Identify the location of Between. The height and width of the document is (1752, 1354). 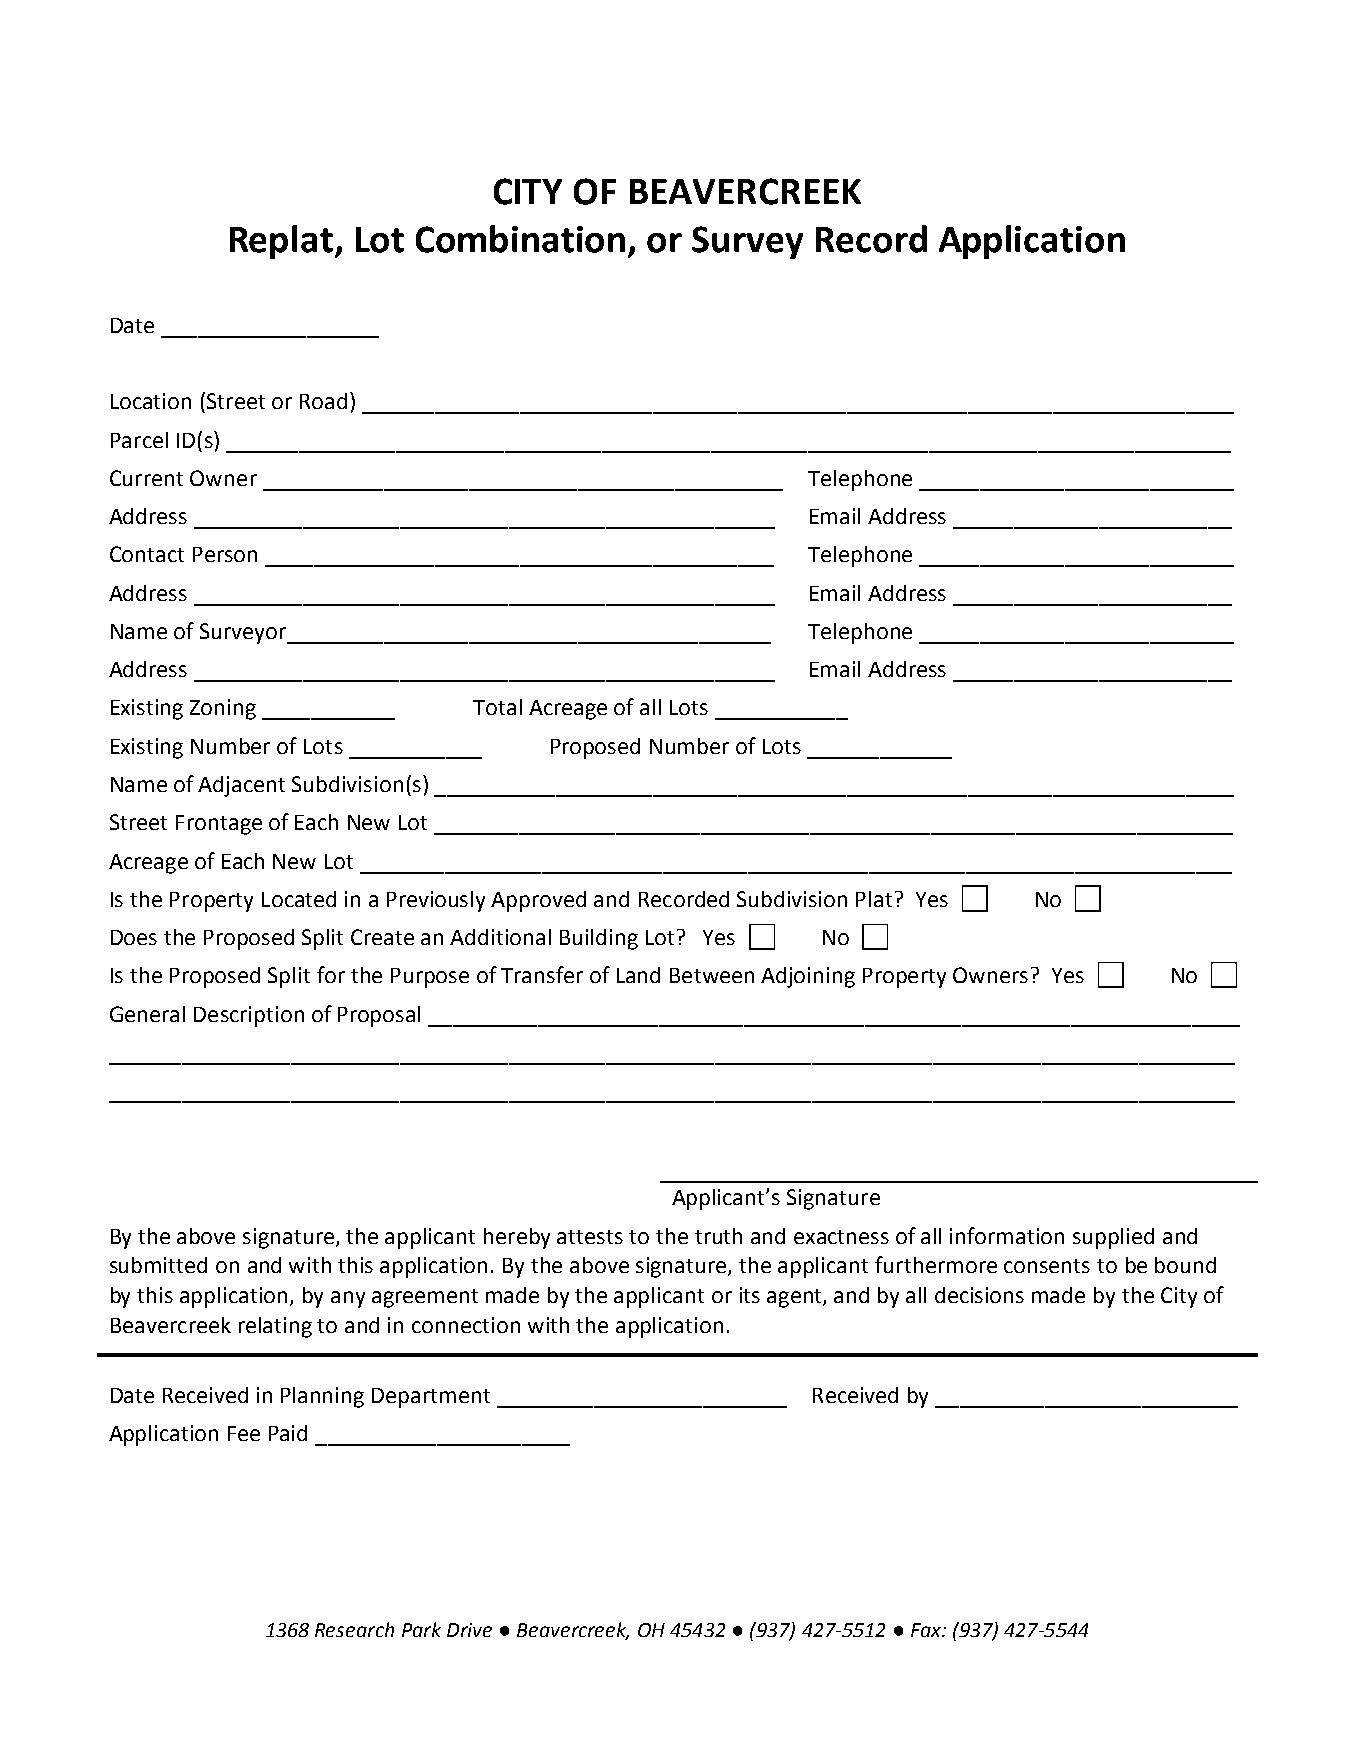
(712, 975).
